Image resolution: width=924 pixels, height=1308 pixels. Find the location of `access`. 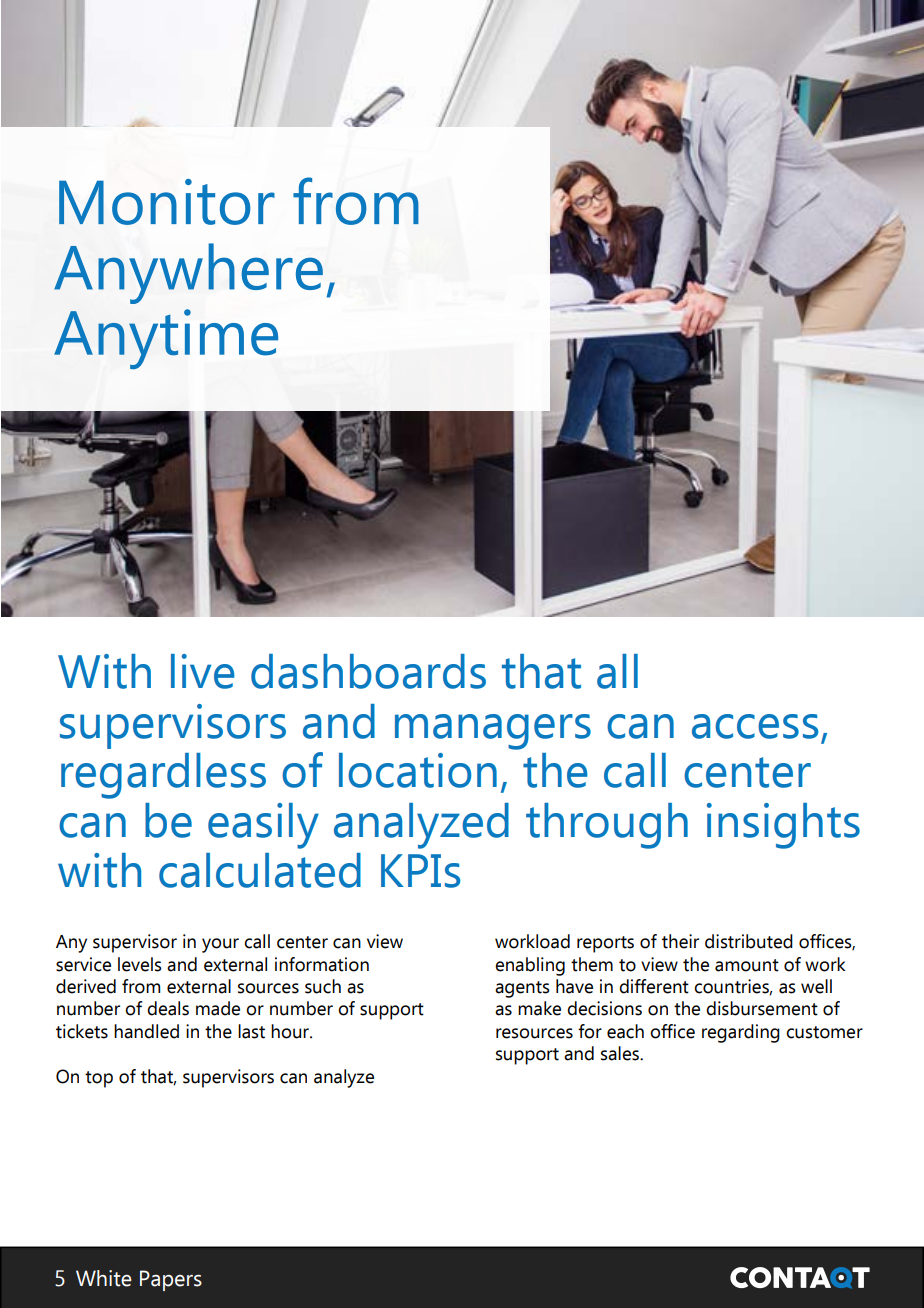

access is located at coordinates (755, 726).
